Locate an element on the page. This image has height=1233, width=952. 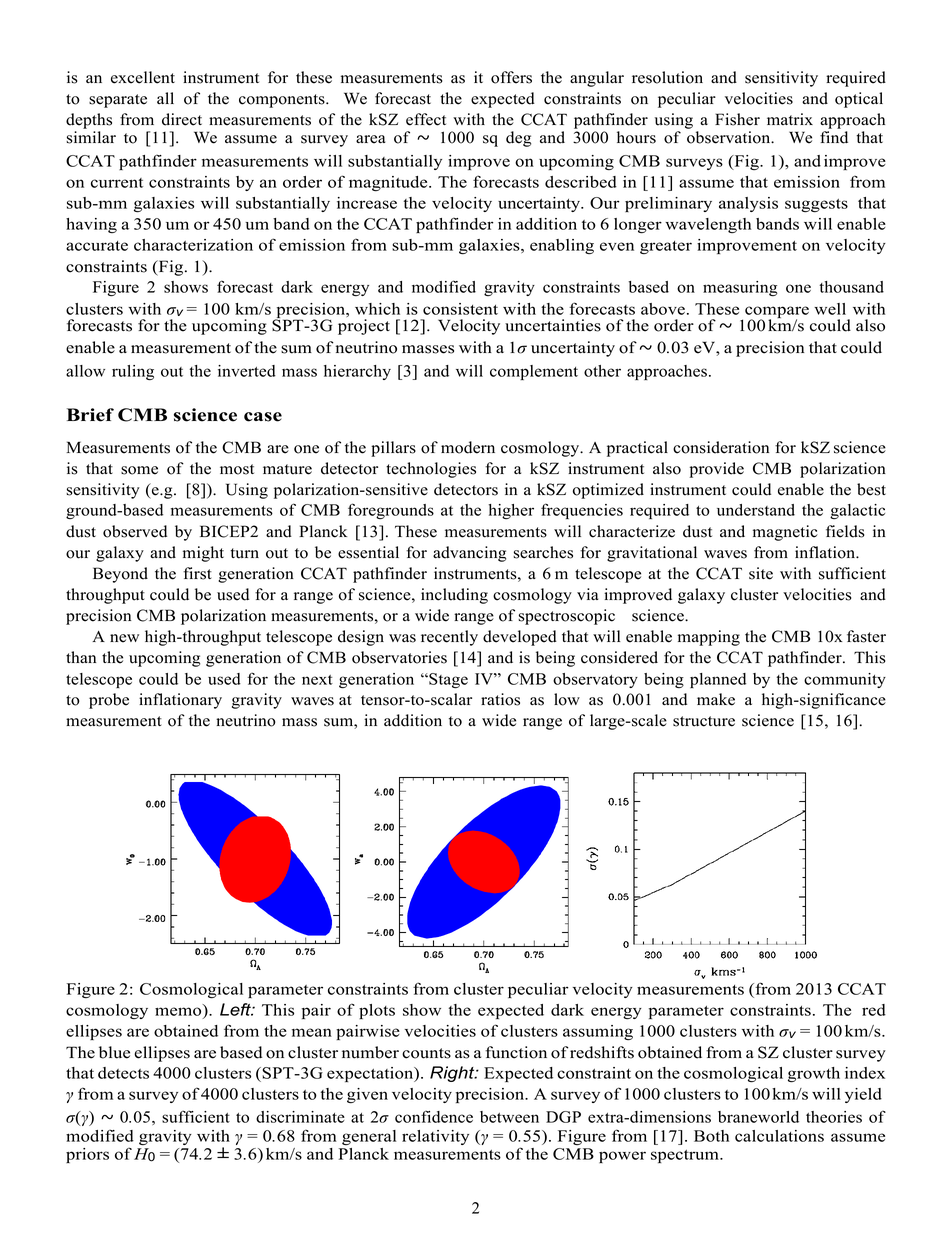
site is located at coordinates (761, 573).
